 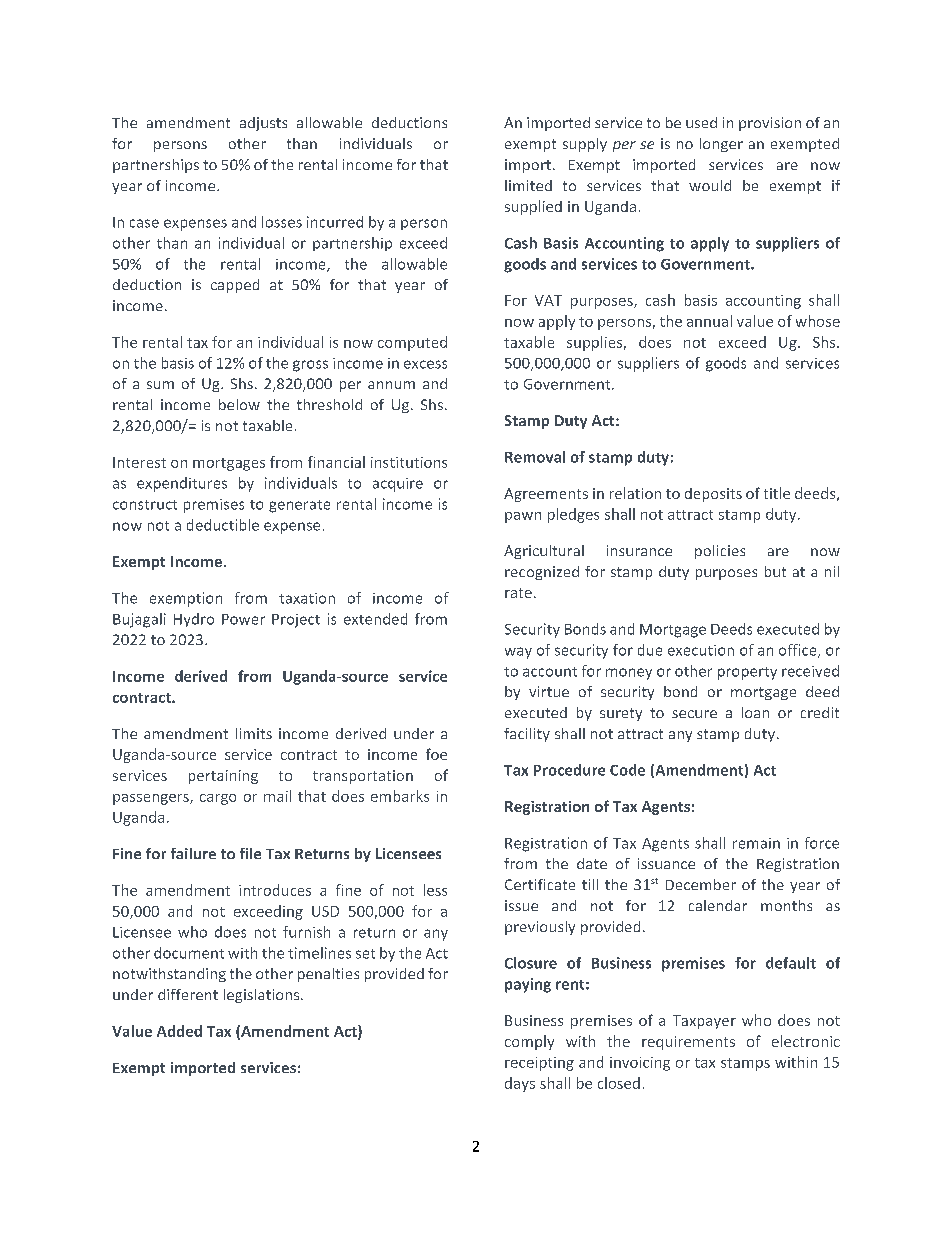 I want to click on Added, so click(x=179, y=1031).
